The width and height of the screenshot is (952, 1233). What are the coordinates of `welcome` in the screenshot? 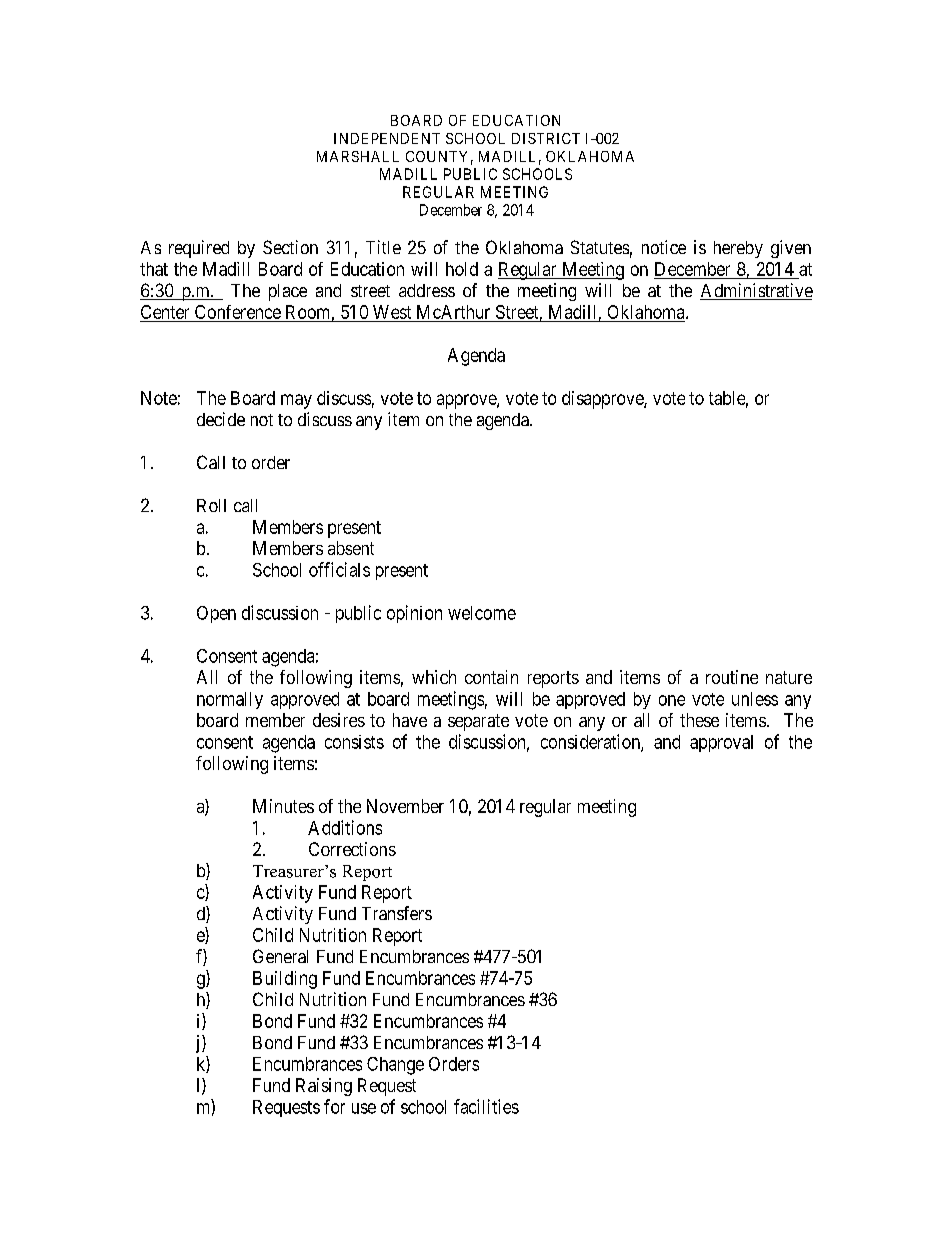 It's located at (482, 613).
